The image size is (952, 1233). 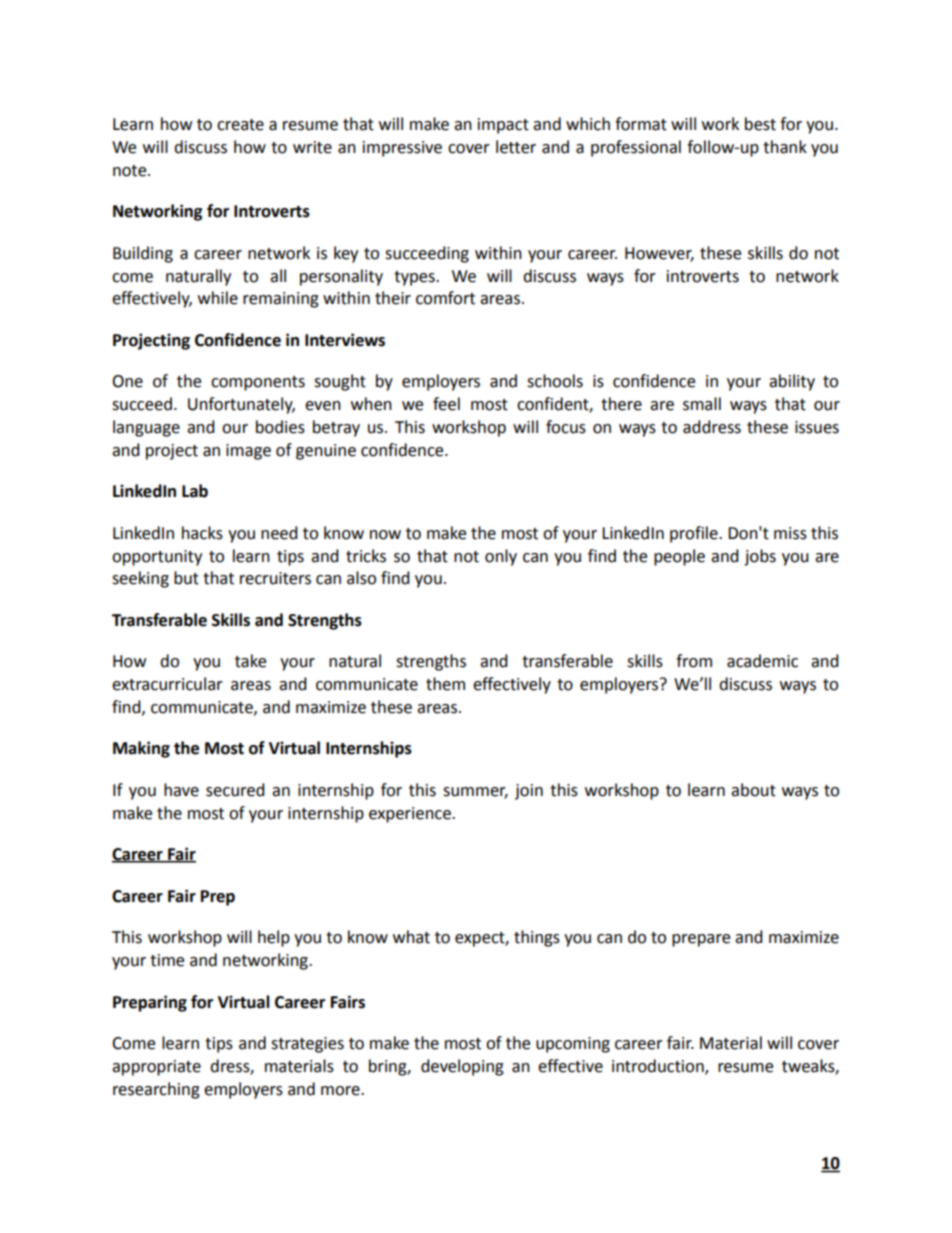 I want to click on appropriate, so click(x=156, y=1068).
